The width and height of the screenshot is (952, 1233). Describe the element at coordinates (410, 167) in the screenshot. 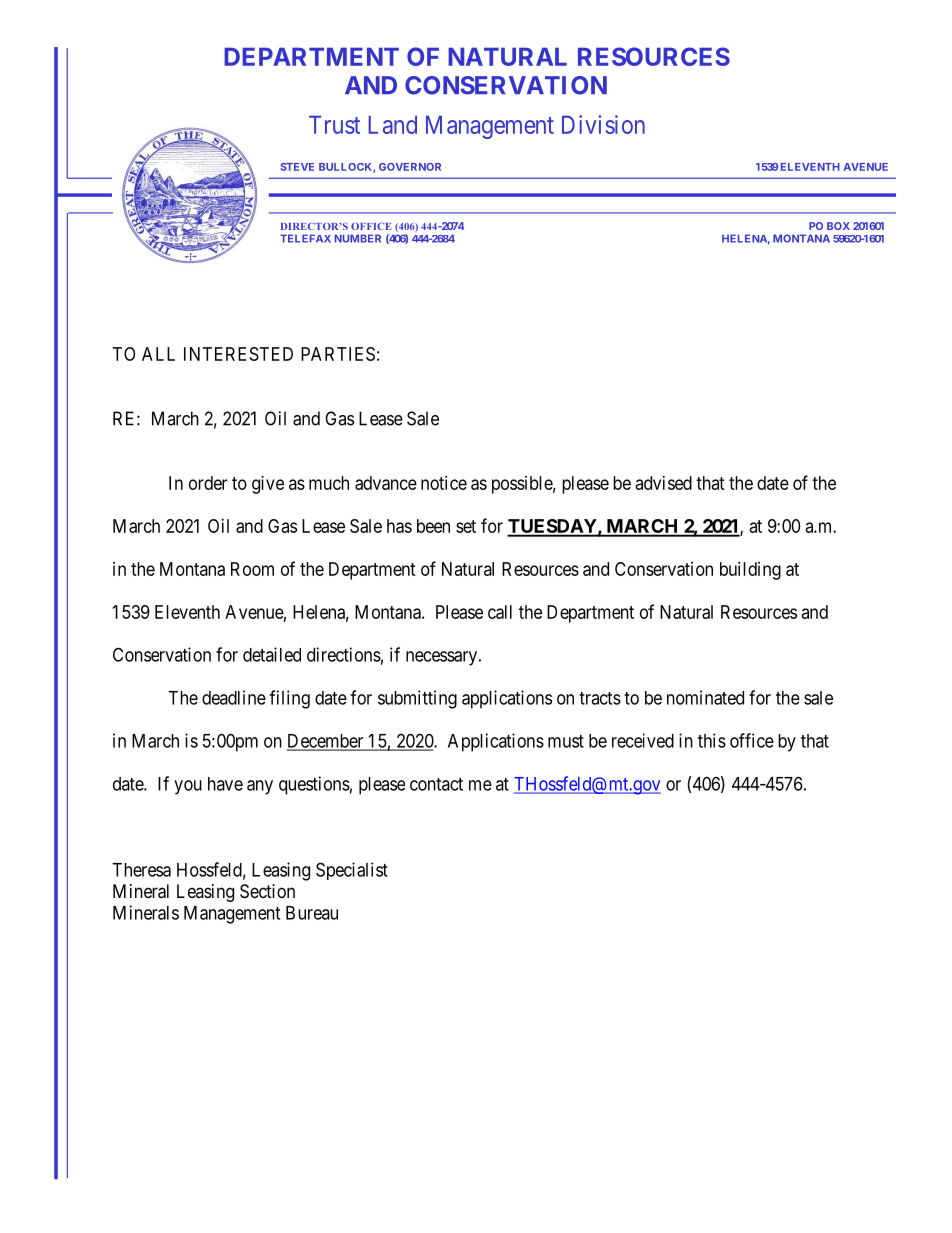

I see `GOVERNOR` at that location.
